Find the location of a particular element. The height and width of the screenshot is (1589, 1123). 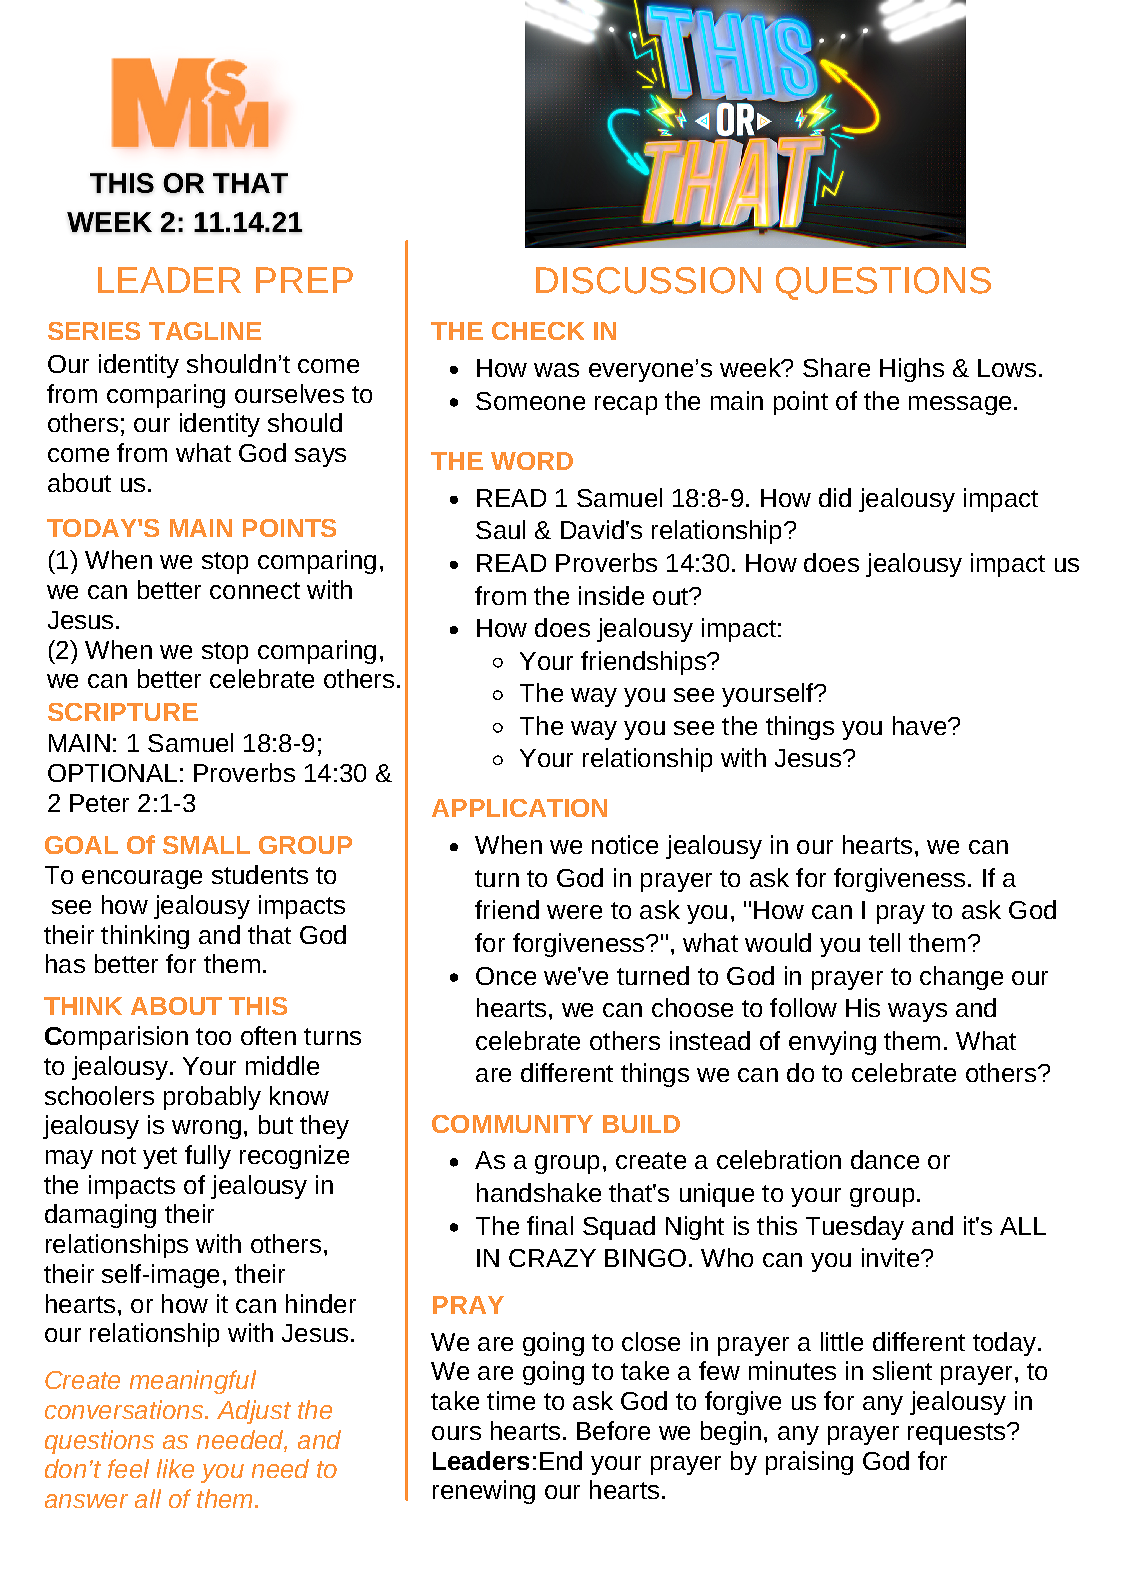

CHECK is located at coordinates (538, 331).
